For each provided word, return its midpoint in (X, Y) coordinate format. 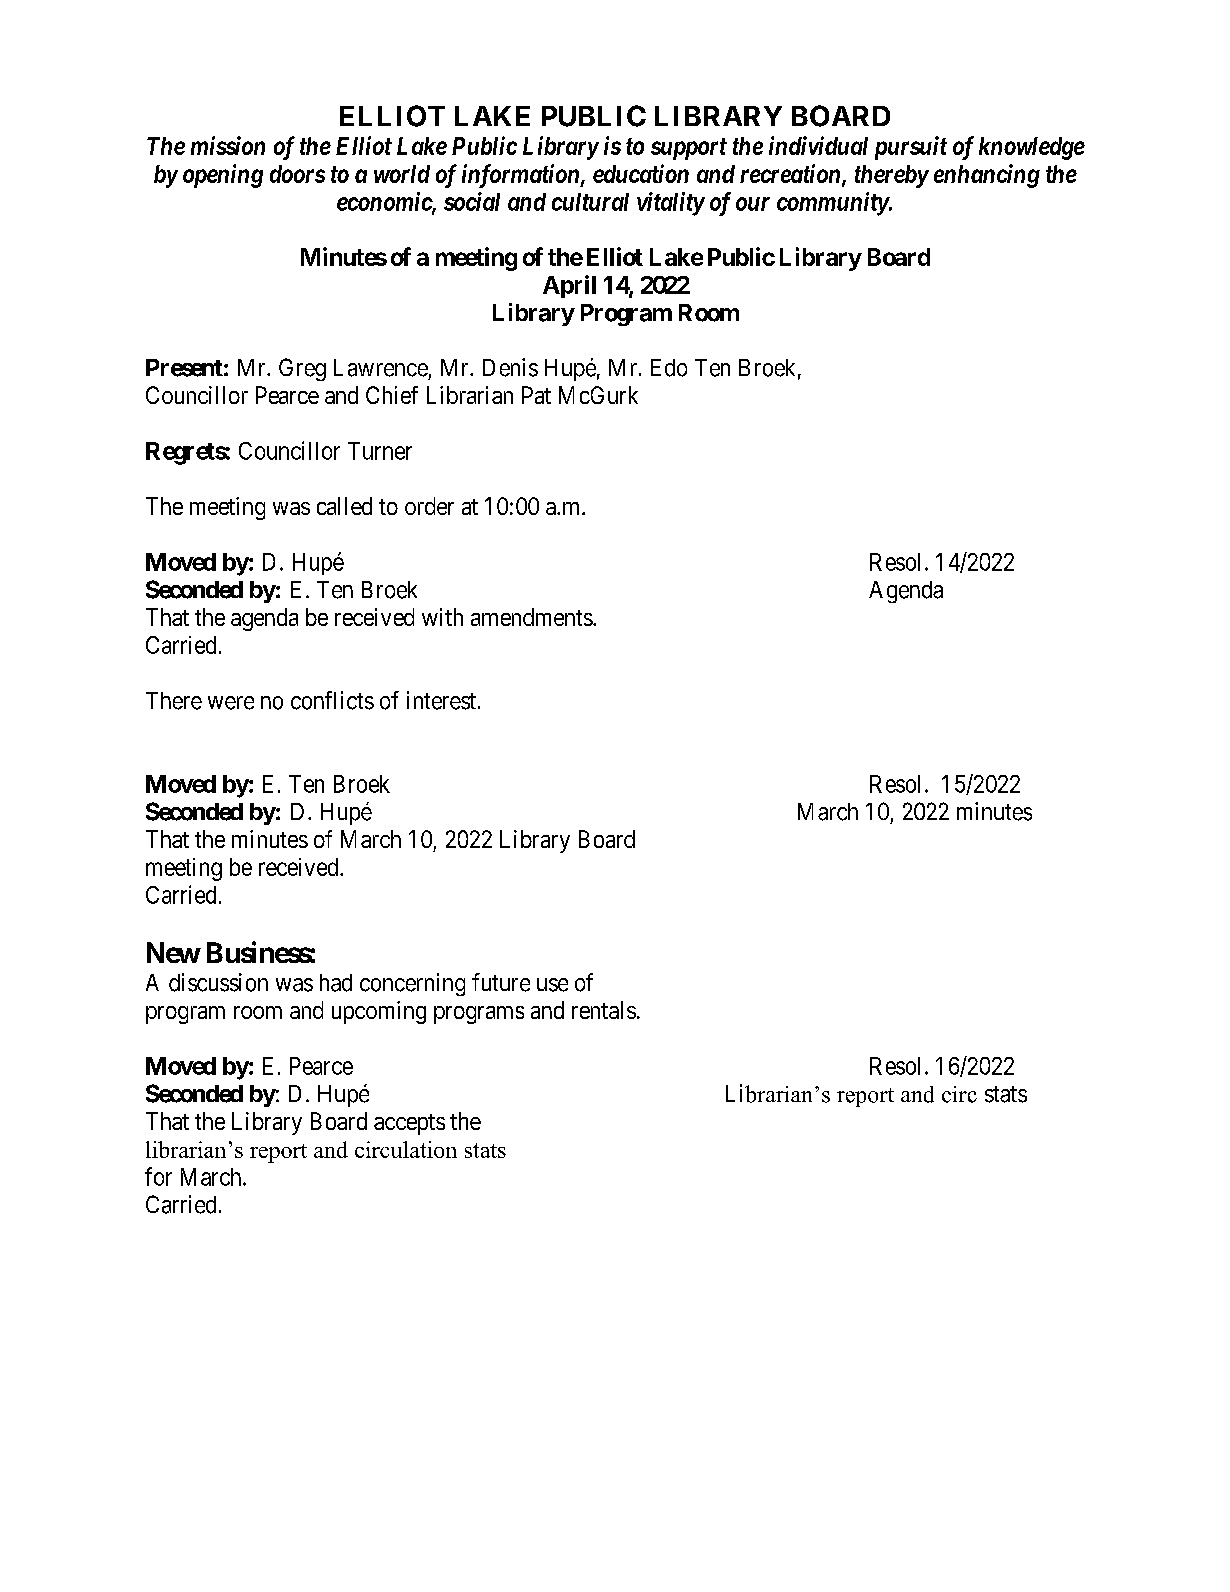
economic (385, 202)
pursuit (911, 148)
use (552, 985)
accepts (409, 1124)
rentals (604, 1010)
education (641, 173)
